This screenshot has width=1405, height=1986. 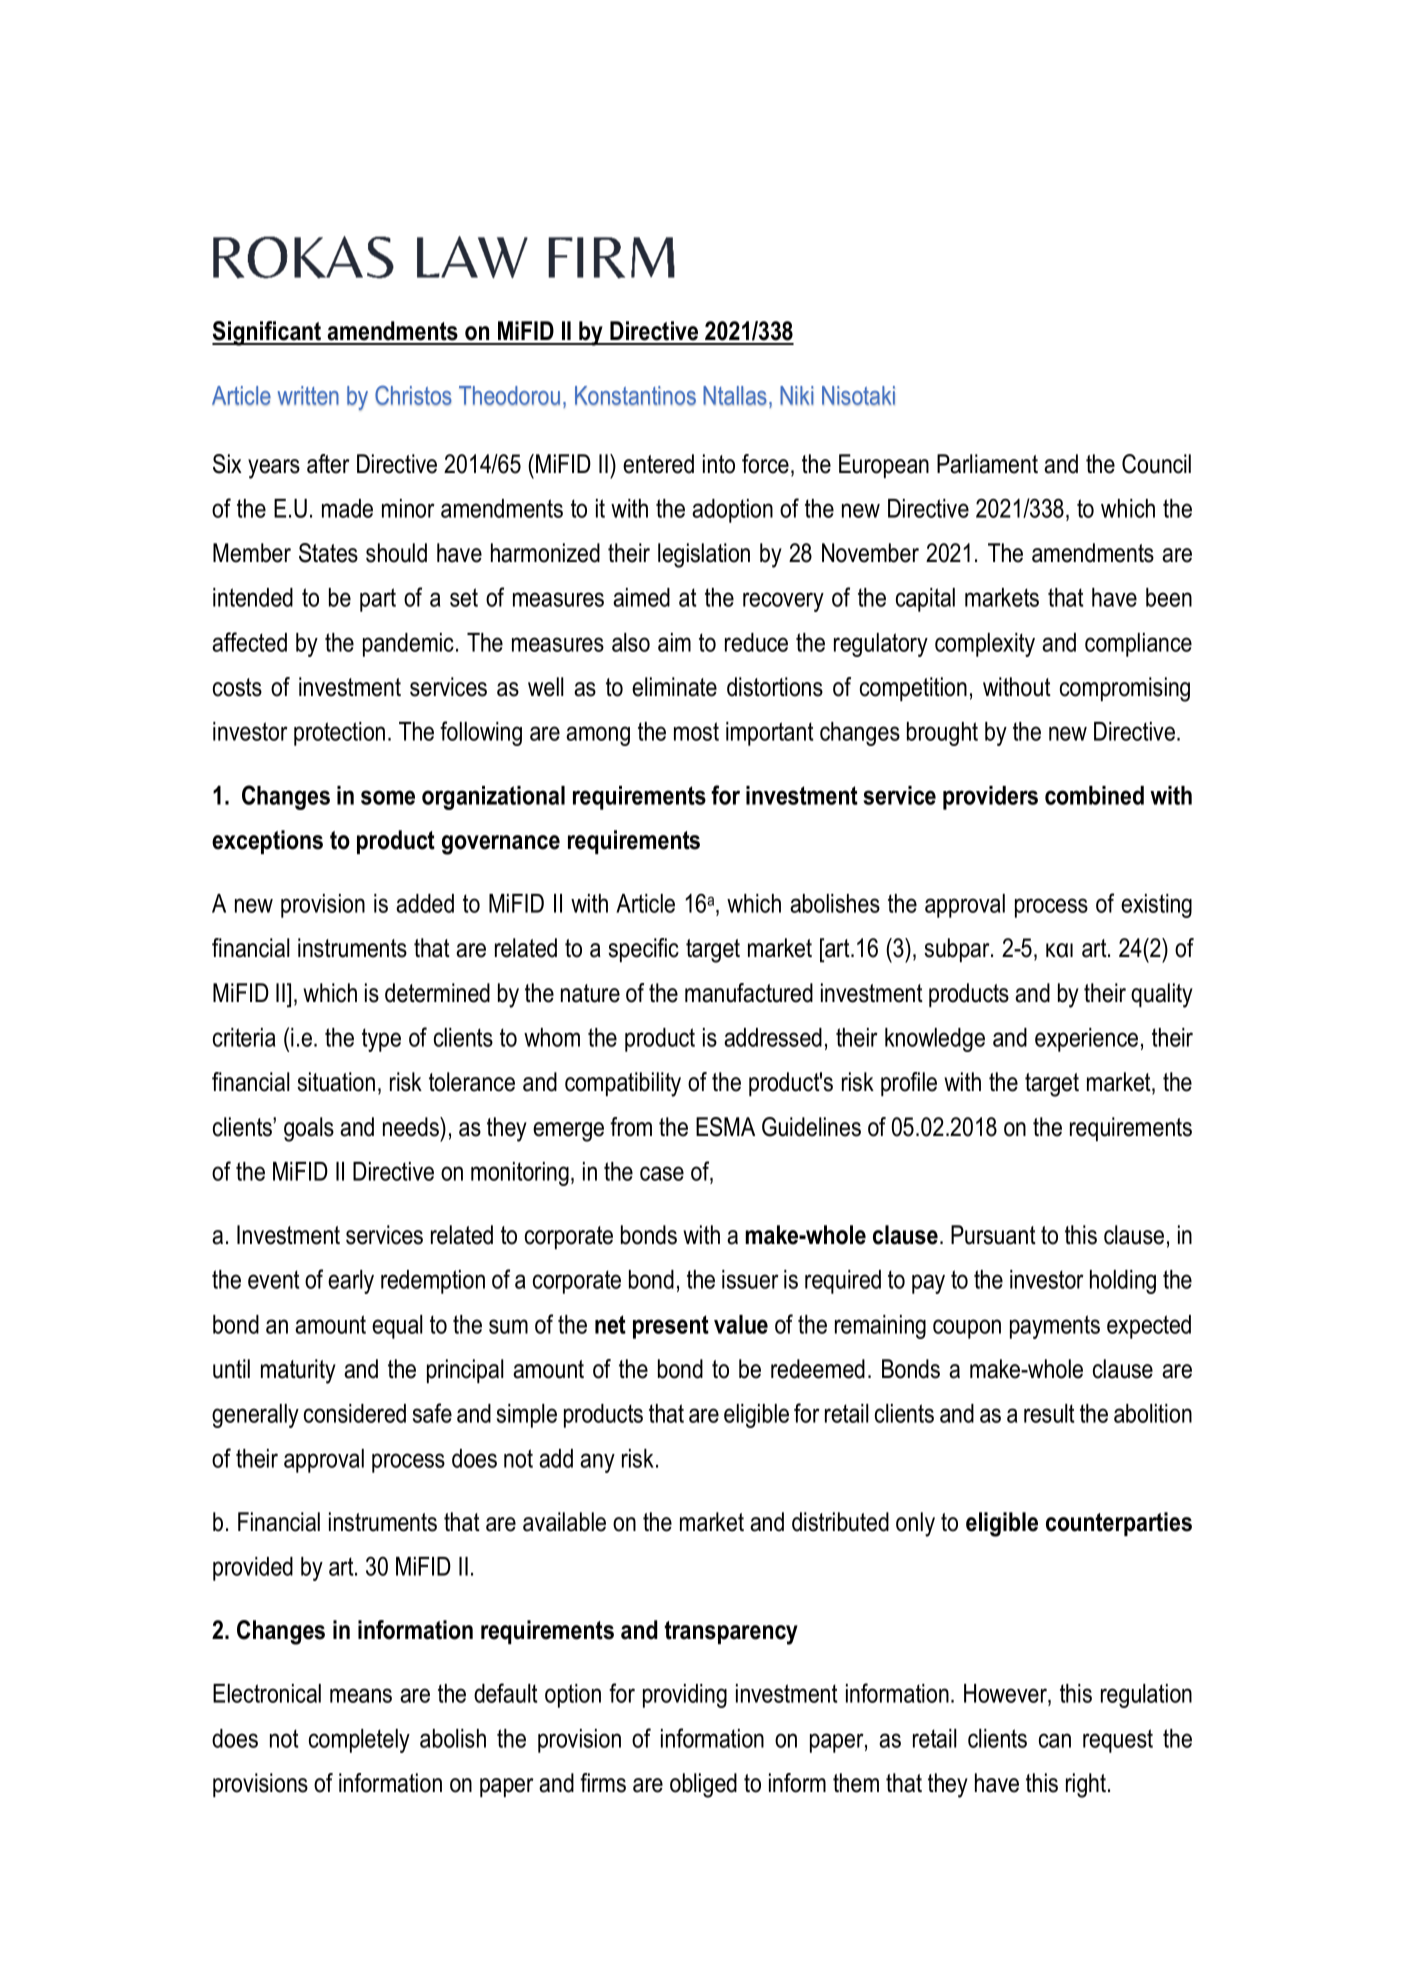 I want to click on Parliament, so click(x=987, y=464).
